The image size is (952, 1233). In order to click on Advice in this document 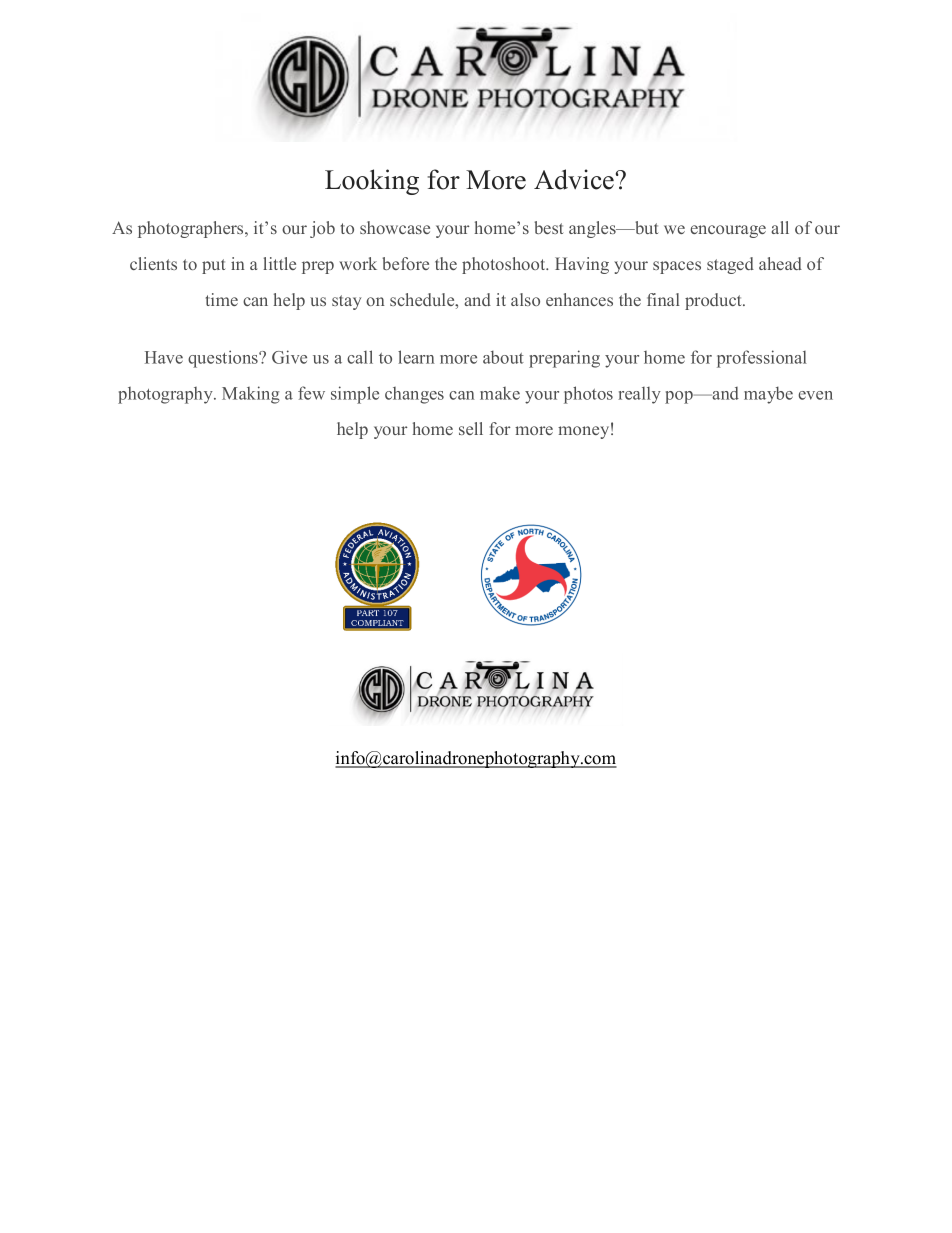, I will do `click(574, 179)`.
